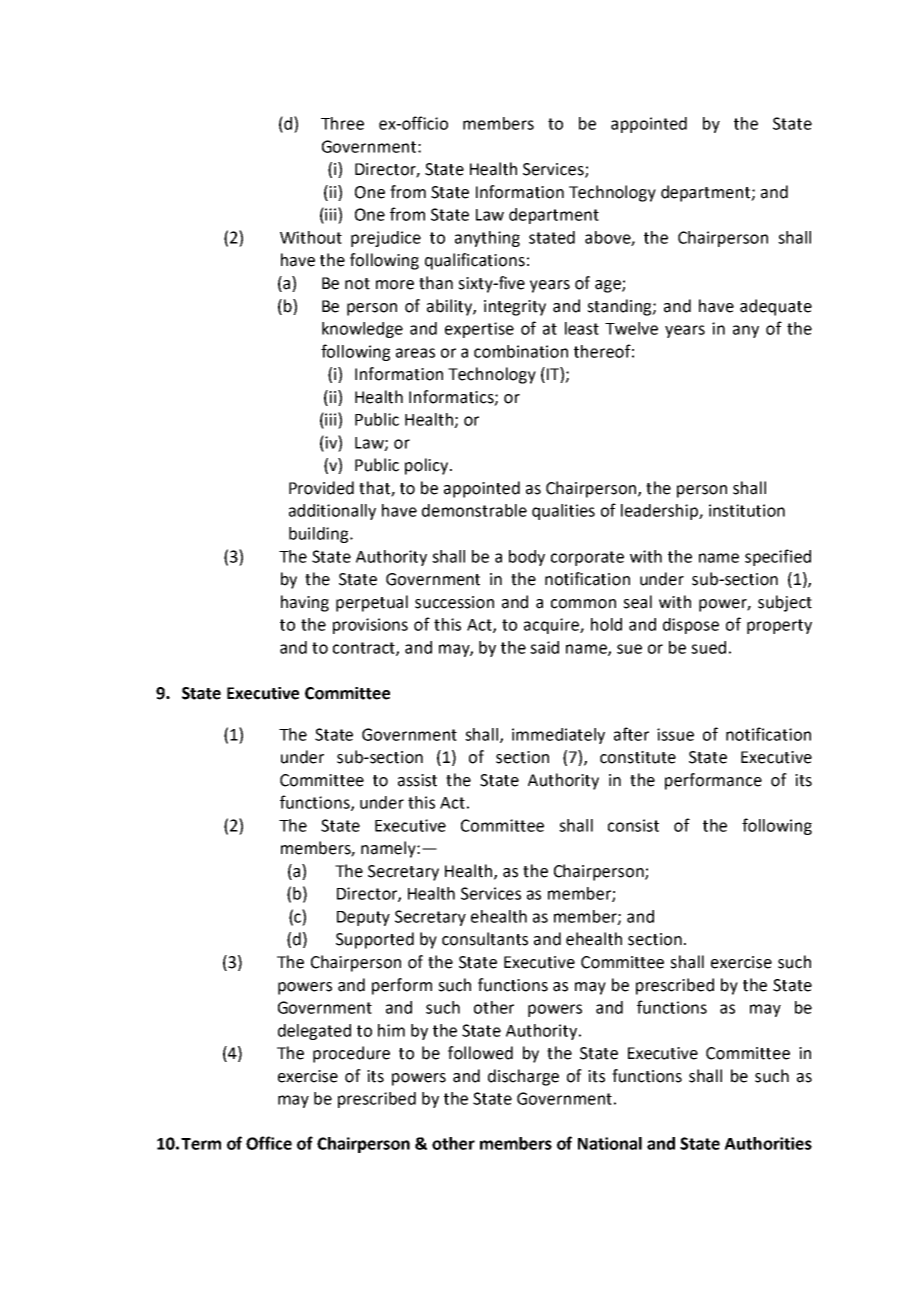  What do you see at coordinates (320, 535) in the screenshot?
I see `building` at bounding box center [320, 535].
